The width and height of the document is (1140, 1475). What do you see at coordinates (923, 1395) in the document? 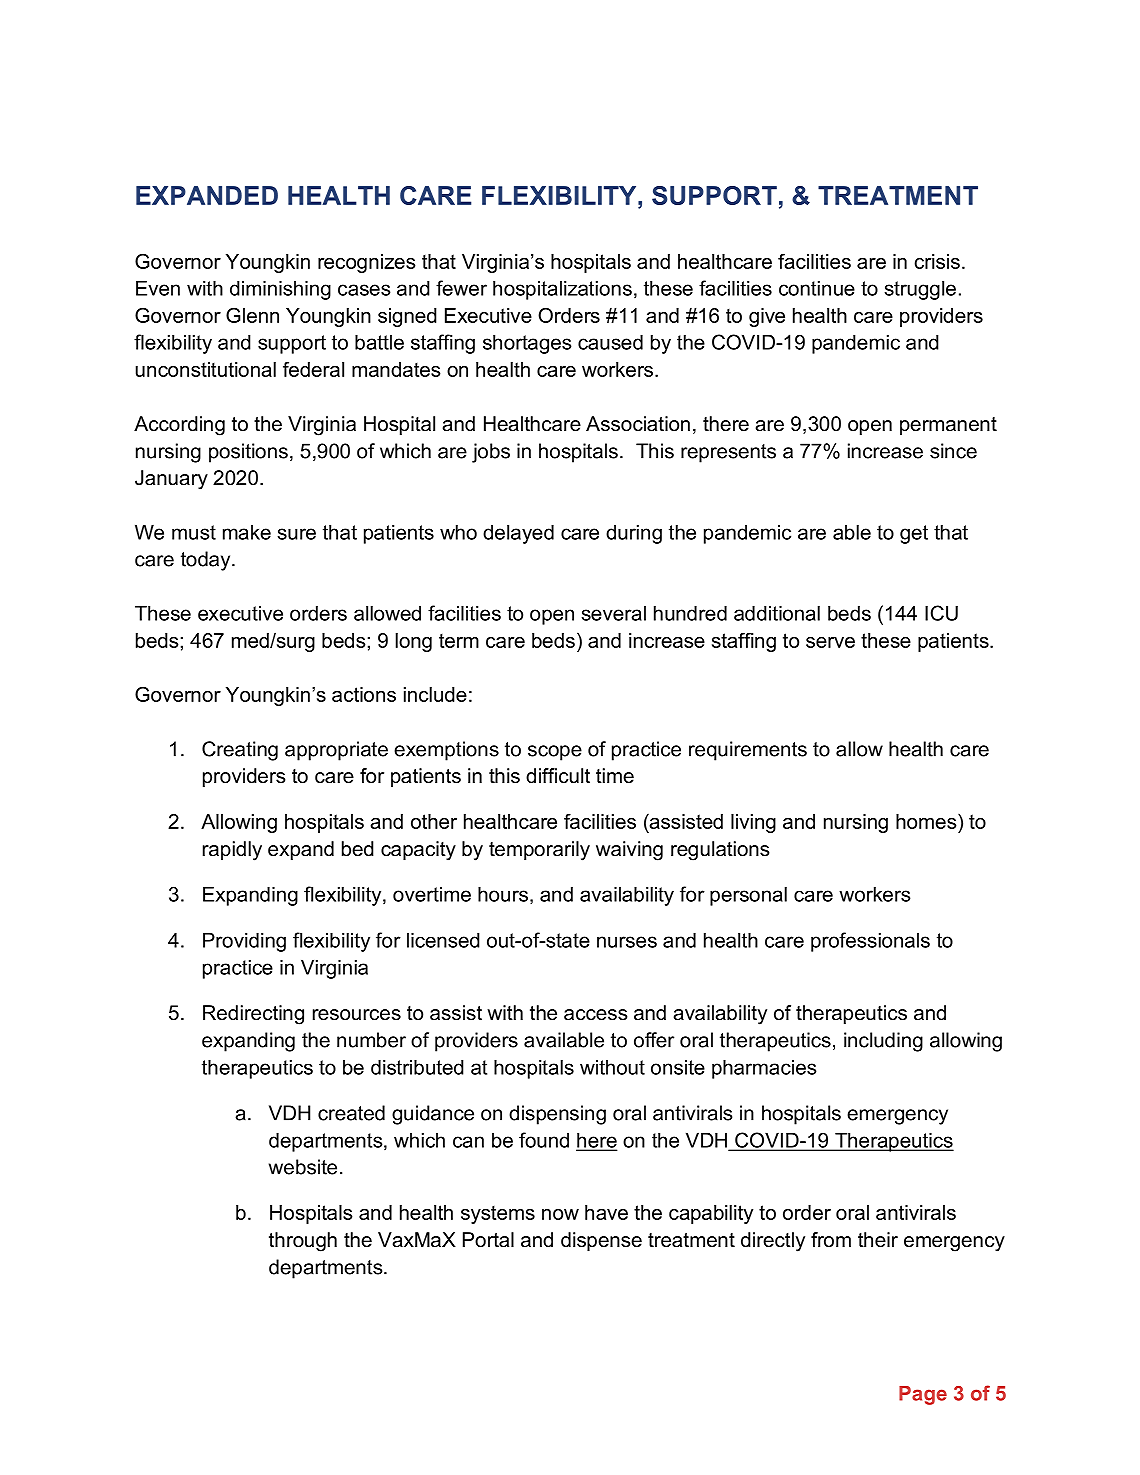
I see `Page` at bounding box center [923, 1395].
